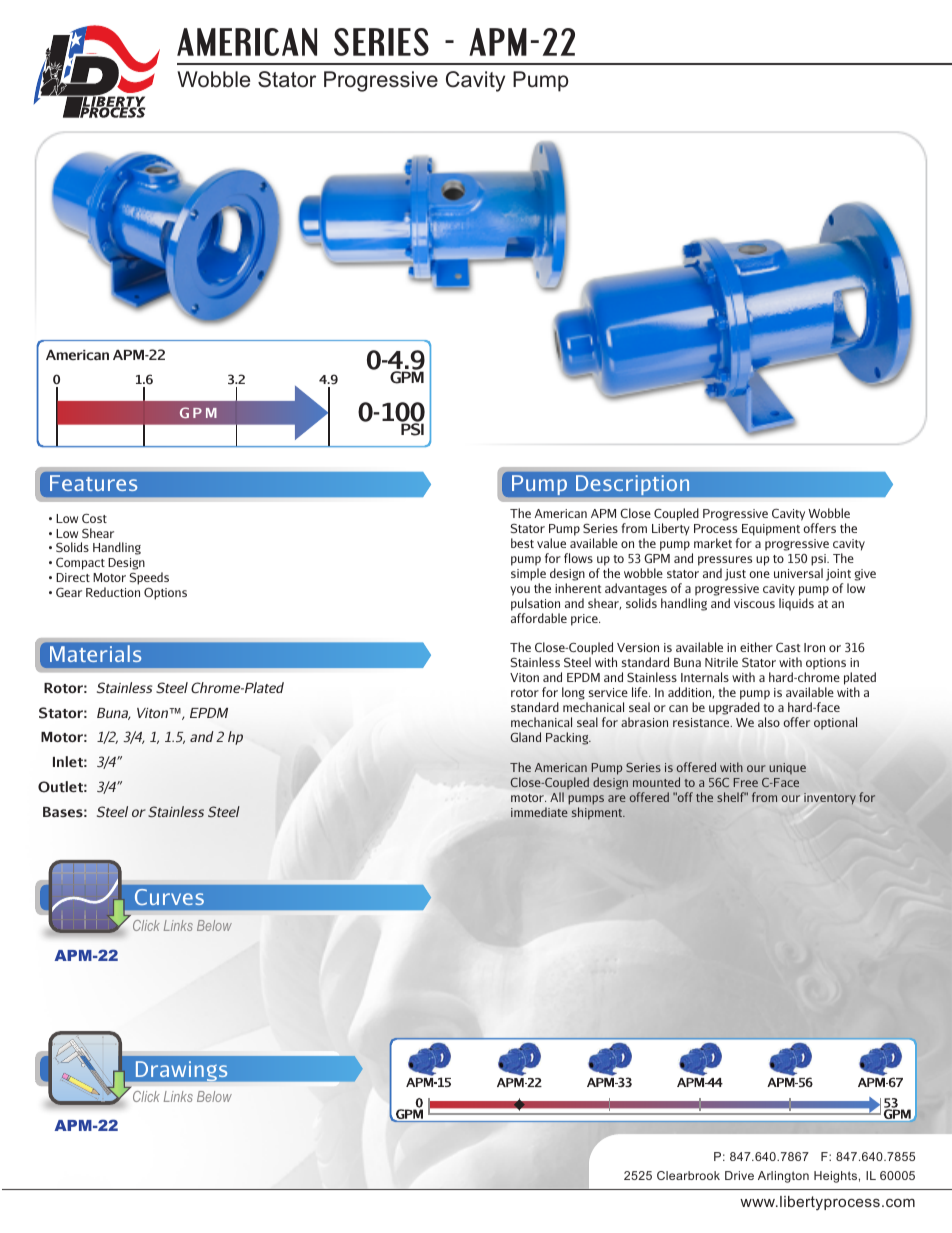 The width and height of the screenshot is (952, 1233). I want to click on shipment, so click(598, 813).
